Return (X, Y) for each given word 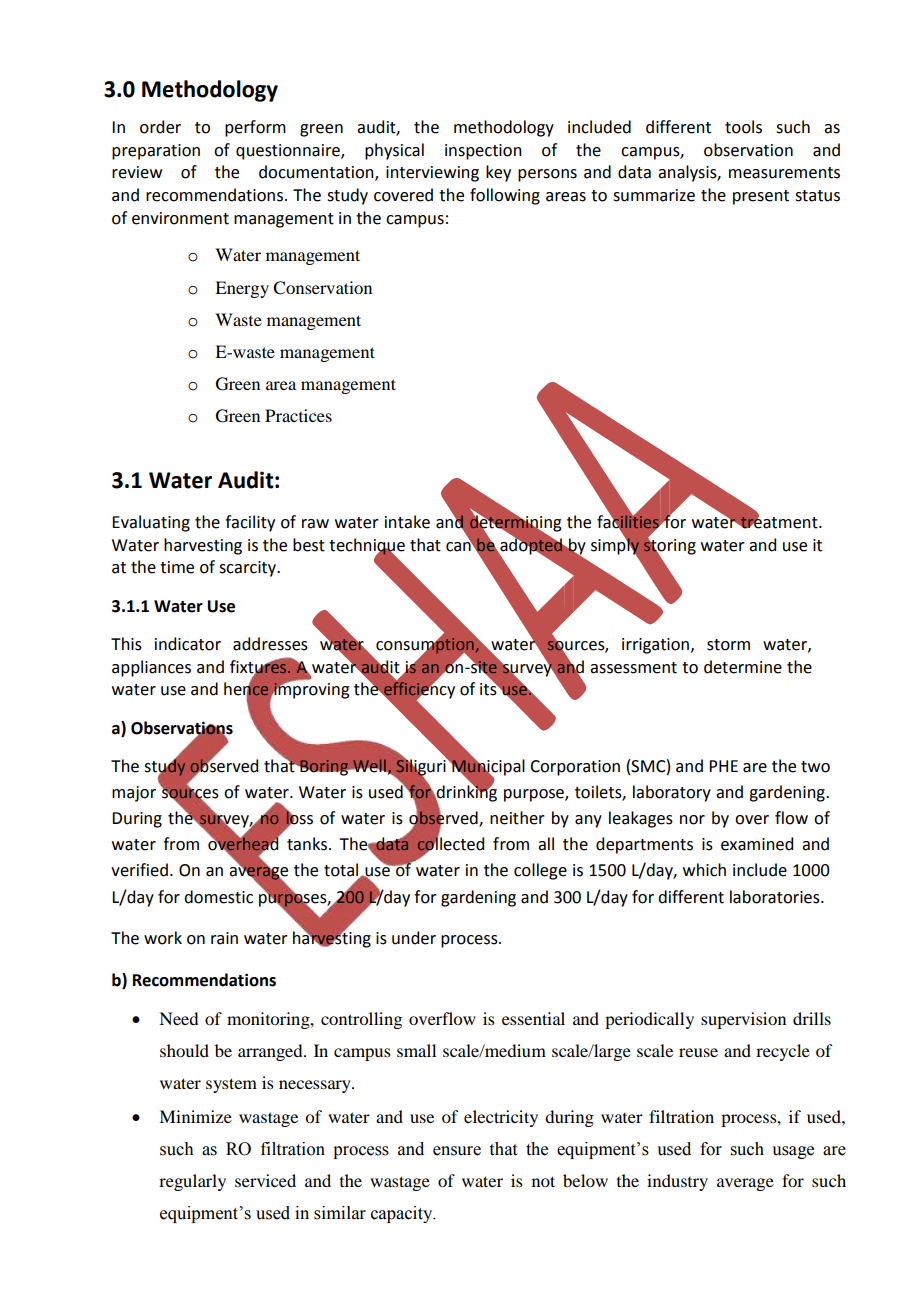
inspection (483, 152)
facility (250, 523)
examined (757, 844)
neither (517, 818)
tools (743, 127)
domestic (218, 897)
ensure (457, 1151)
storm (728, 645)
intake (407, 522)
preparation (156, 152)
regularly (192, 1182)
